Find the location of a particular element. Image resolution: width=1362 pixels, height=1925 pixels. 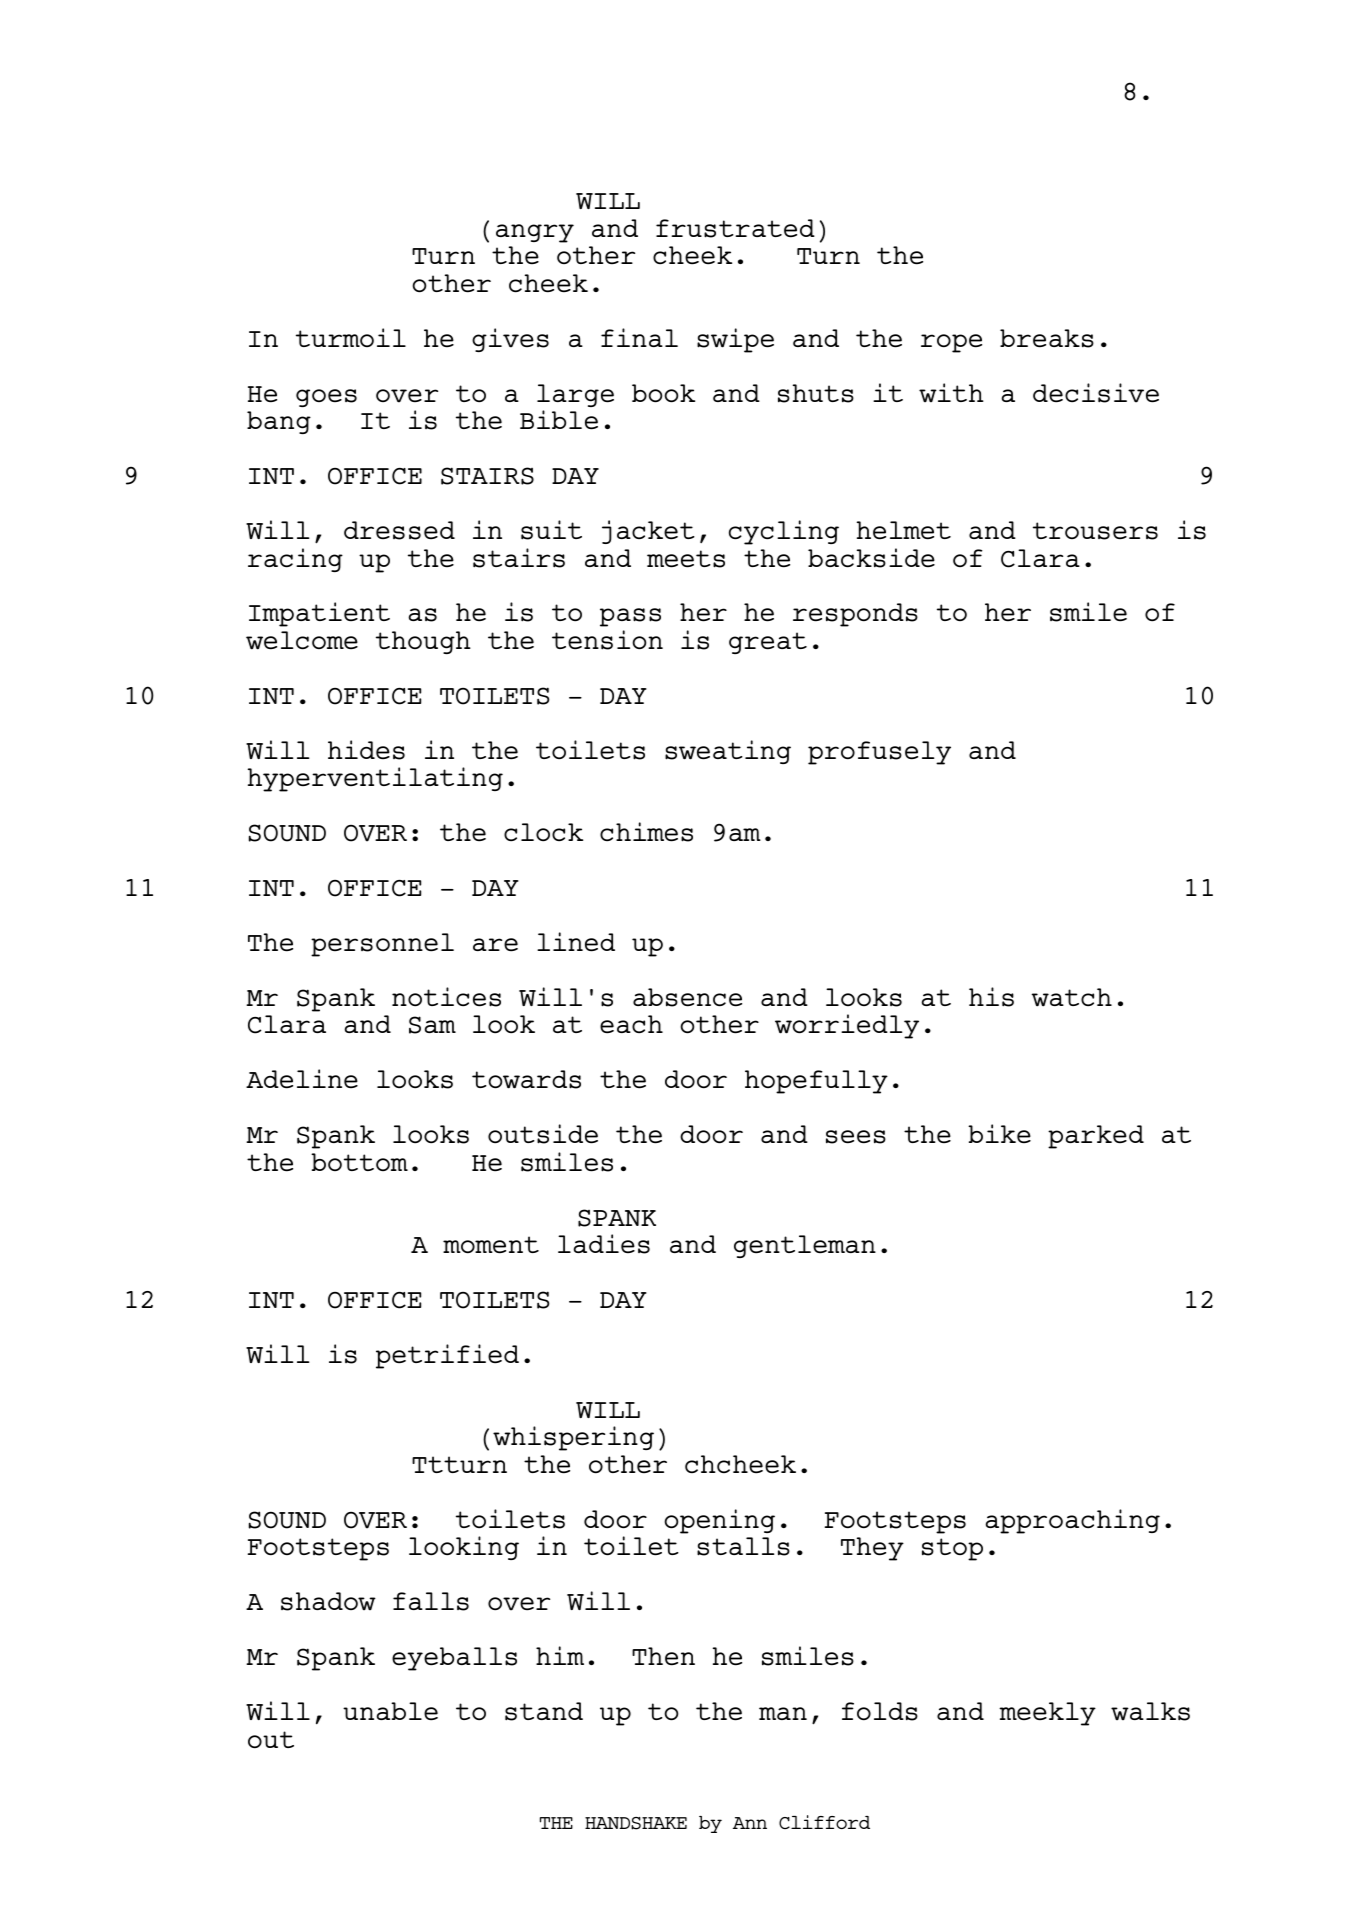

unable is located at coordinates (390, 1711).
